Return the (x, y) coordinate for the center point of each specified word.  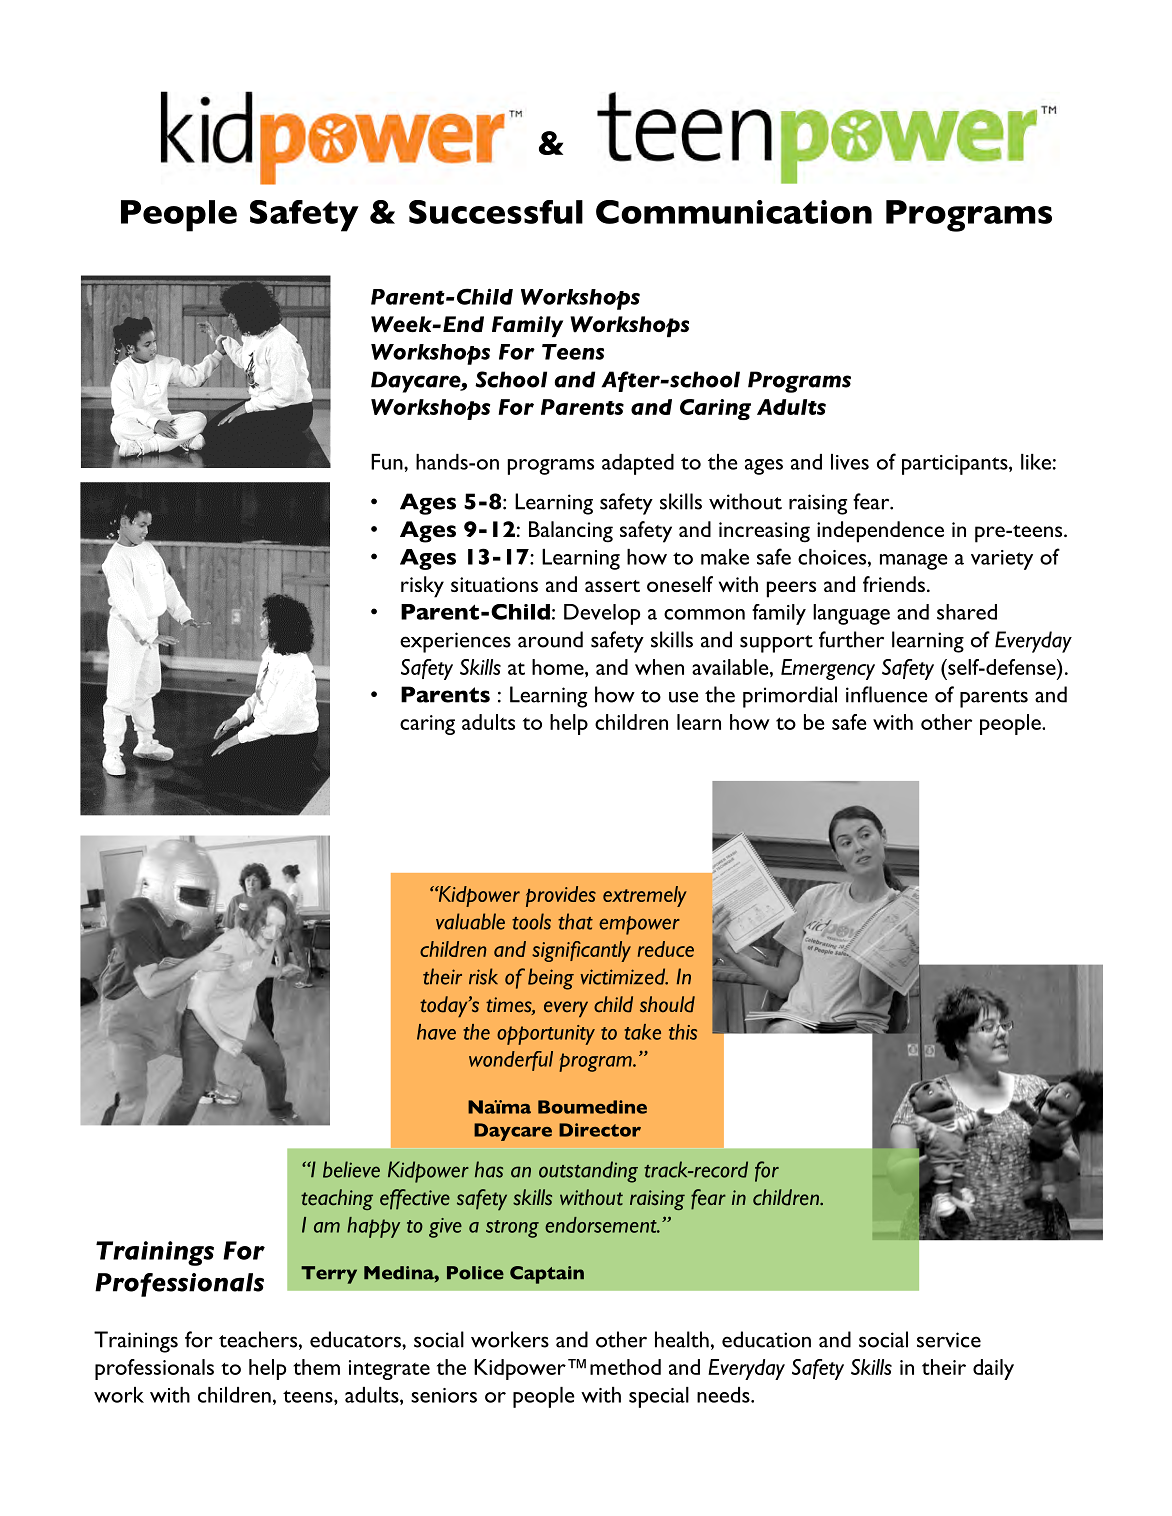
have (436, 1032)
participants (956, 465)
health (682, 1339)
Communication (734, 212)
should (667, 1004)
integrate (389, 1370)
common (704, 614)
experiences (455, 642)
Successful (496, 212)
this (683, 1032)
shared (967, 612)
